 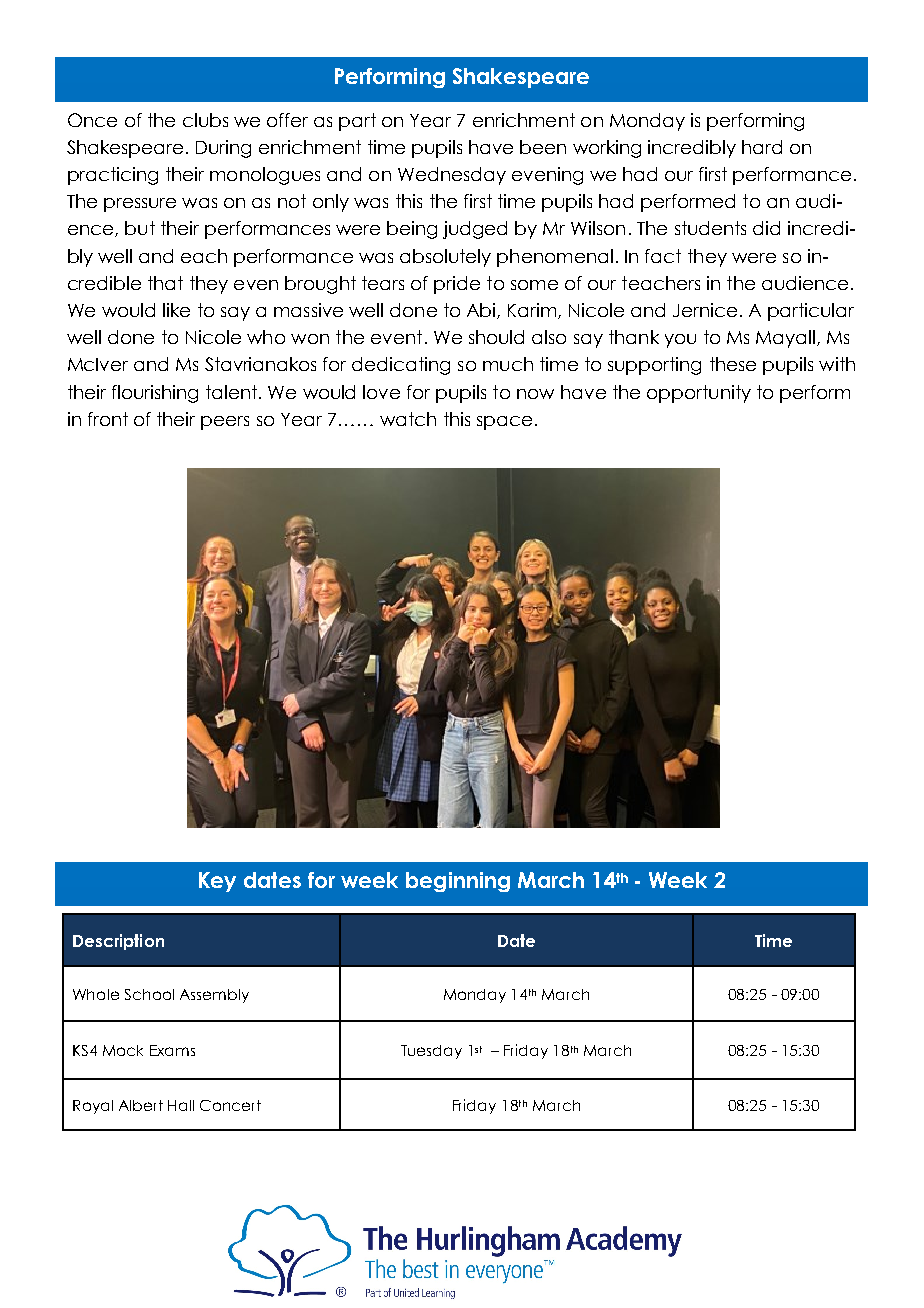 I want to click on peers, so click(x=225, y=423).
